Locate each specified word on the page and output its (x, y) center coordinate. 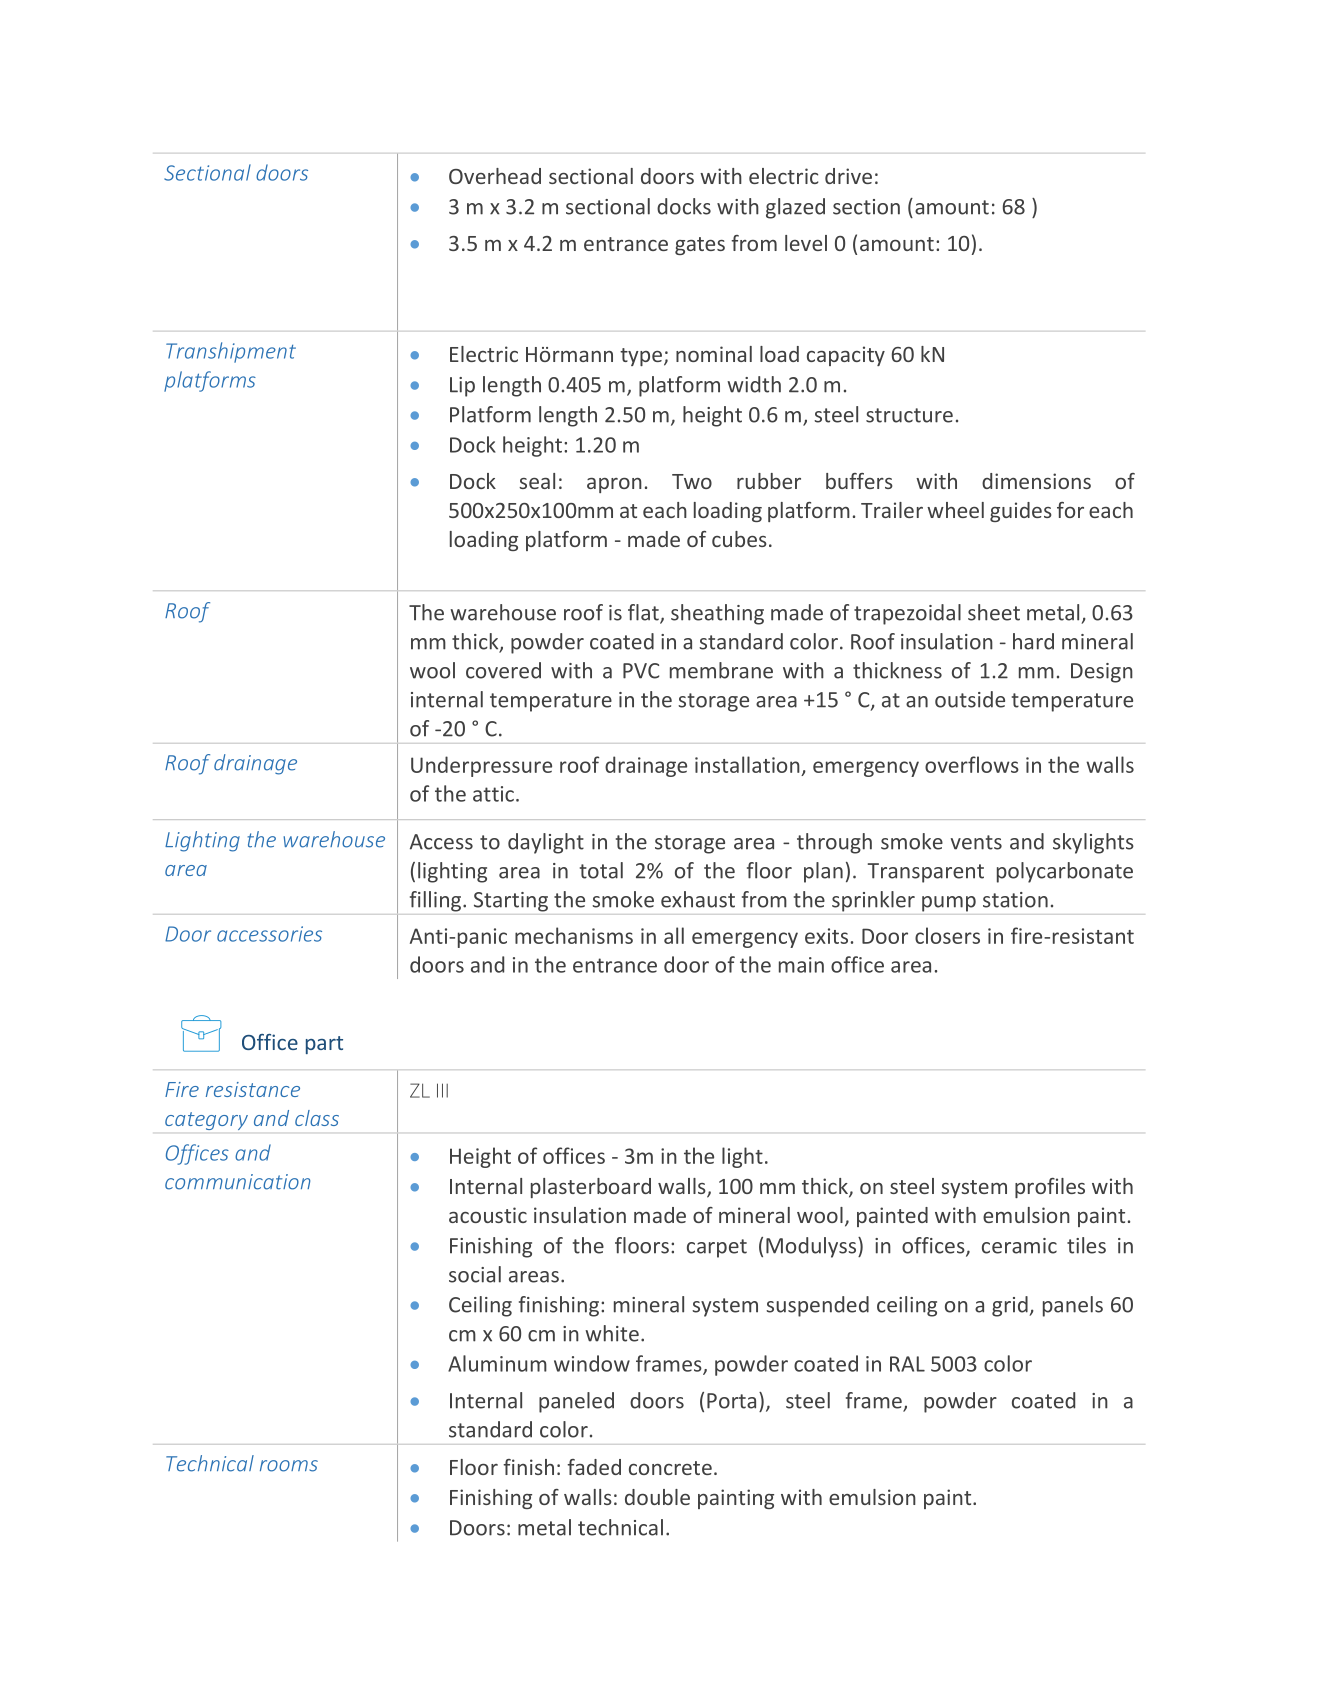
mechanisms (574, 935)
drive (848, 176)
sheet (994, 612)
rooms (289, 1466)
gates (700, 246)
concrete (670, 1468)
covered (503, 670)
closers (947, 935)
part (324, 1045)
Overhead (495, 176)
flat (644, 613)
